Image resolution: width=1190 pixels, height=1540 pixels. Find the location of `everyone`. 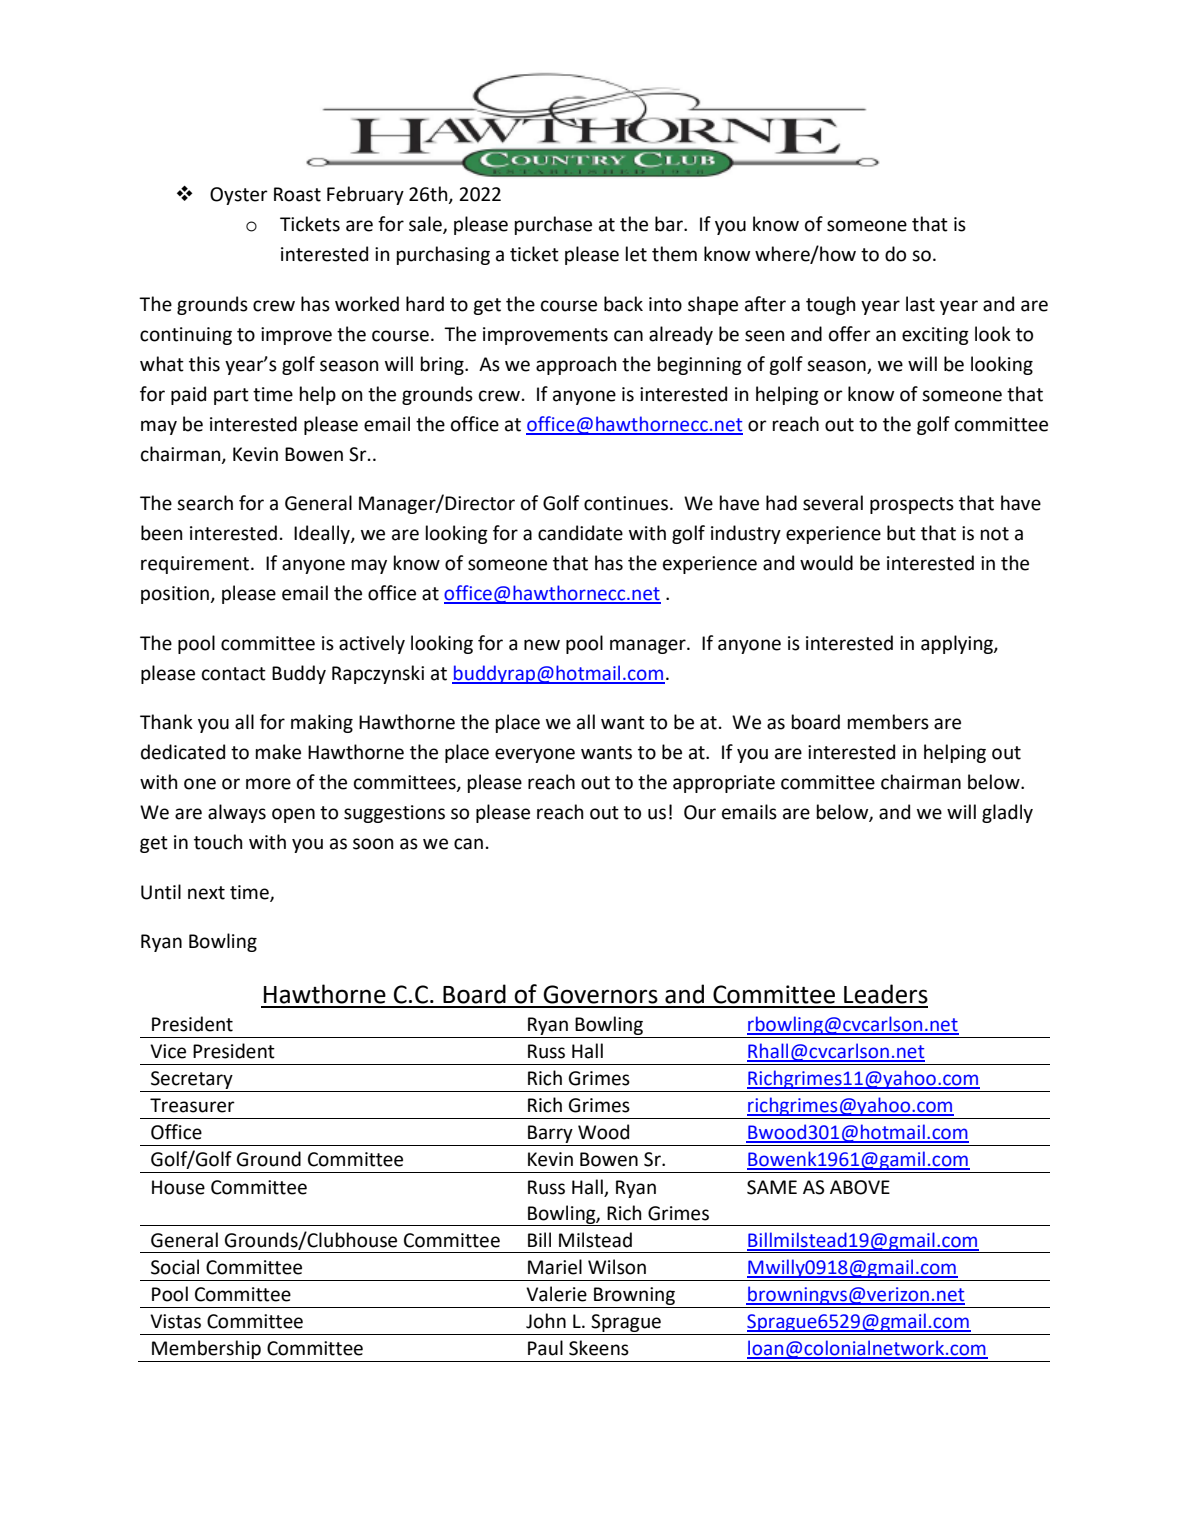

everyone is located at coordinates (535, 755).
